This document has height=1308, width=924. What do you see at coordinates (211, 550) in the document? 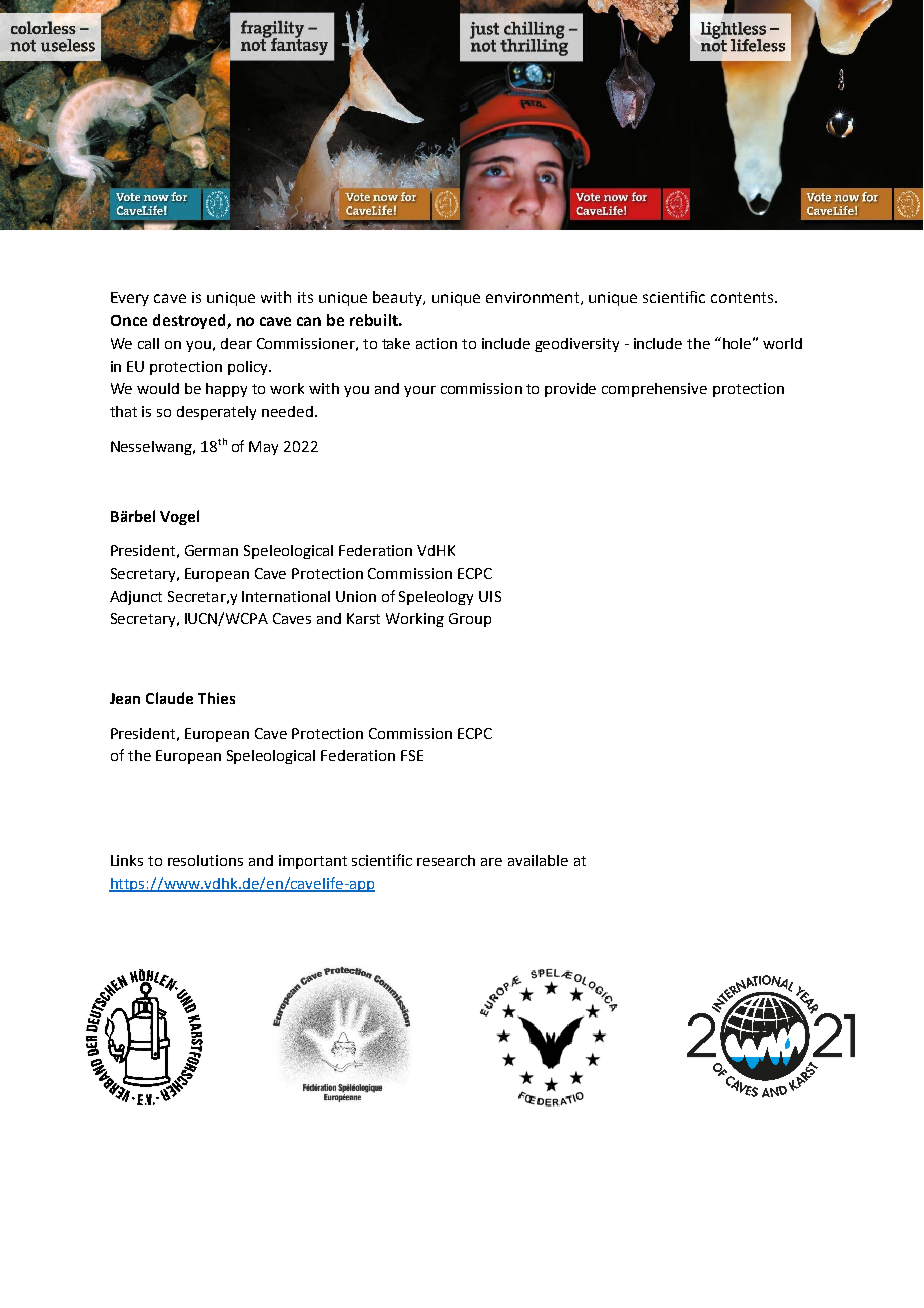
I see `German` at bounding box center [211, 550].
